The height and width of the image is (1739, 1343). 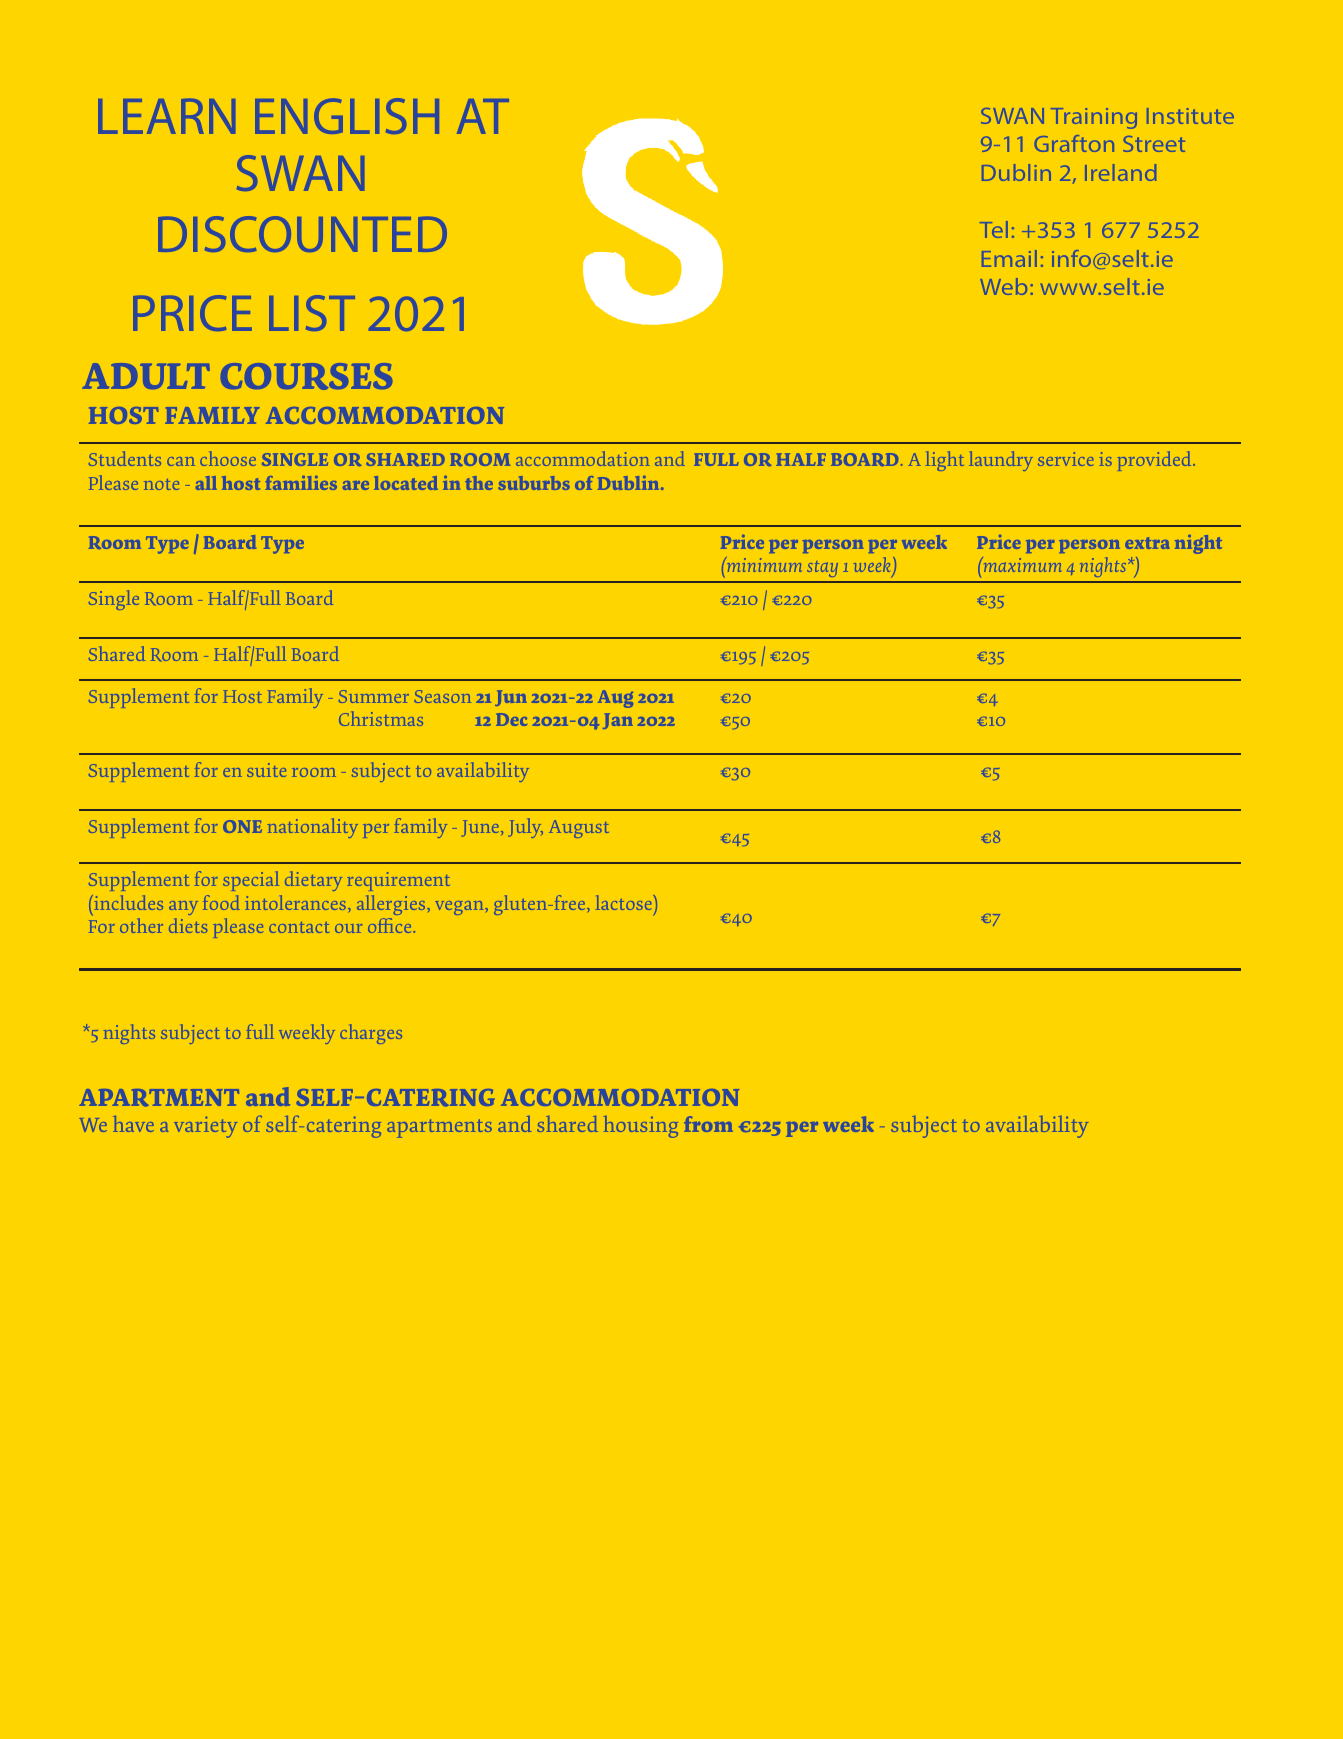 What do you see at coordinates (347, 116) in the image?
I see `ENGLISH` at bounding box center [347, 116].
